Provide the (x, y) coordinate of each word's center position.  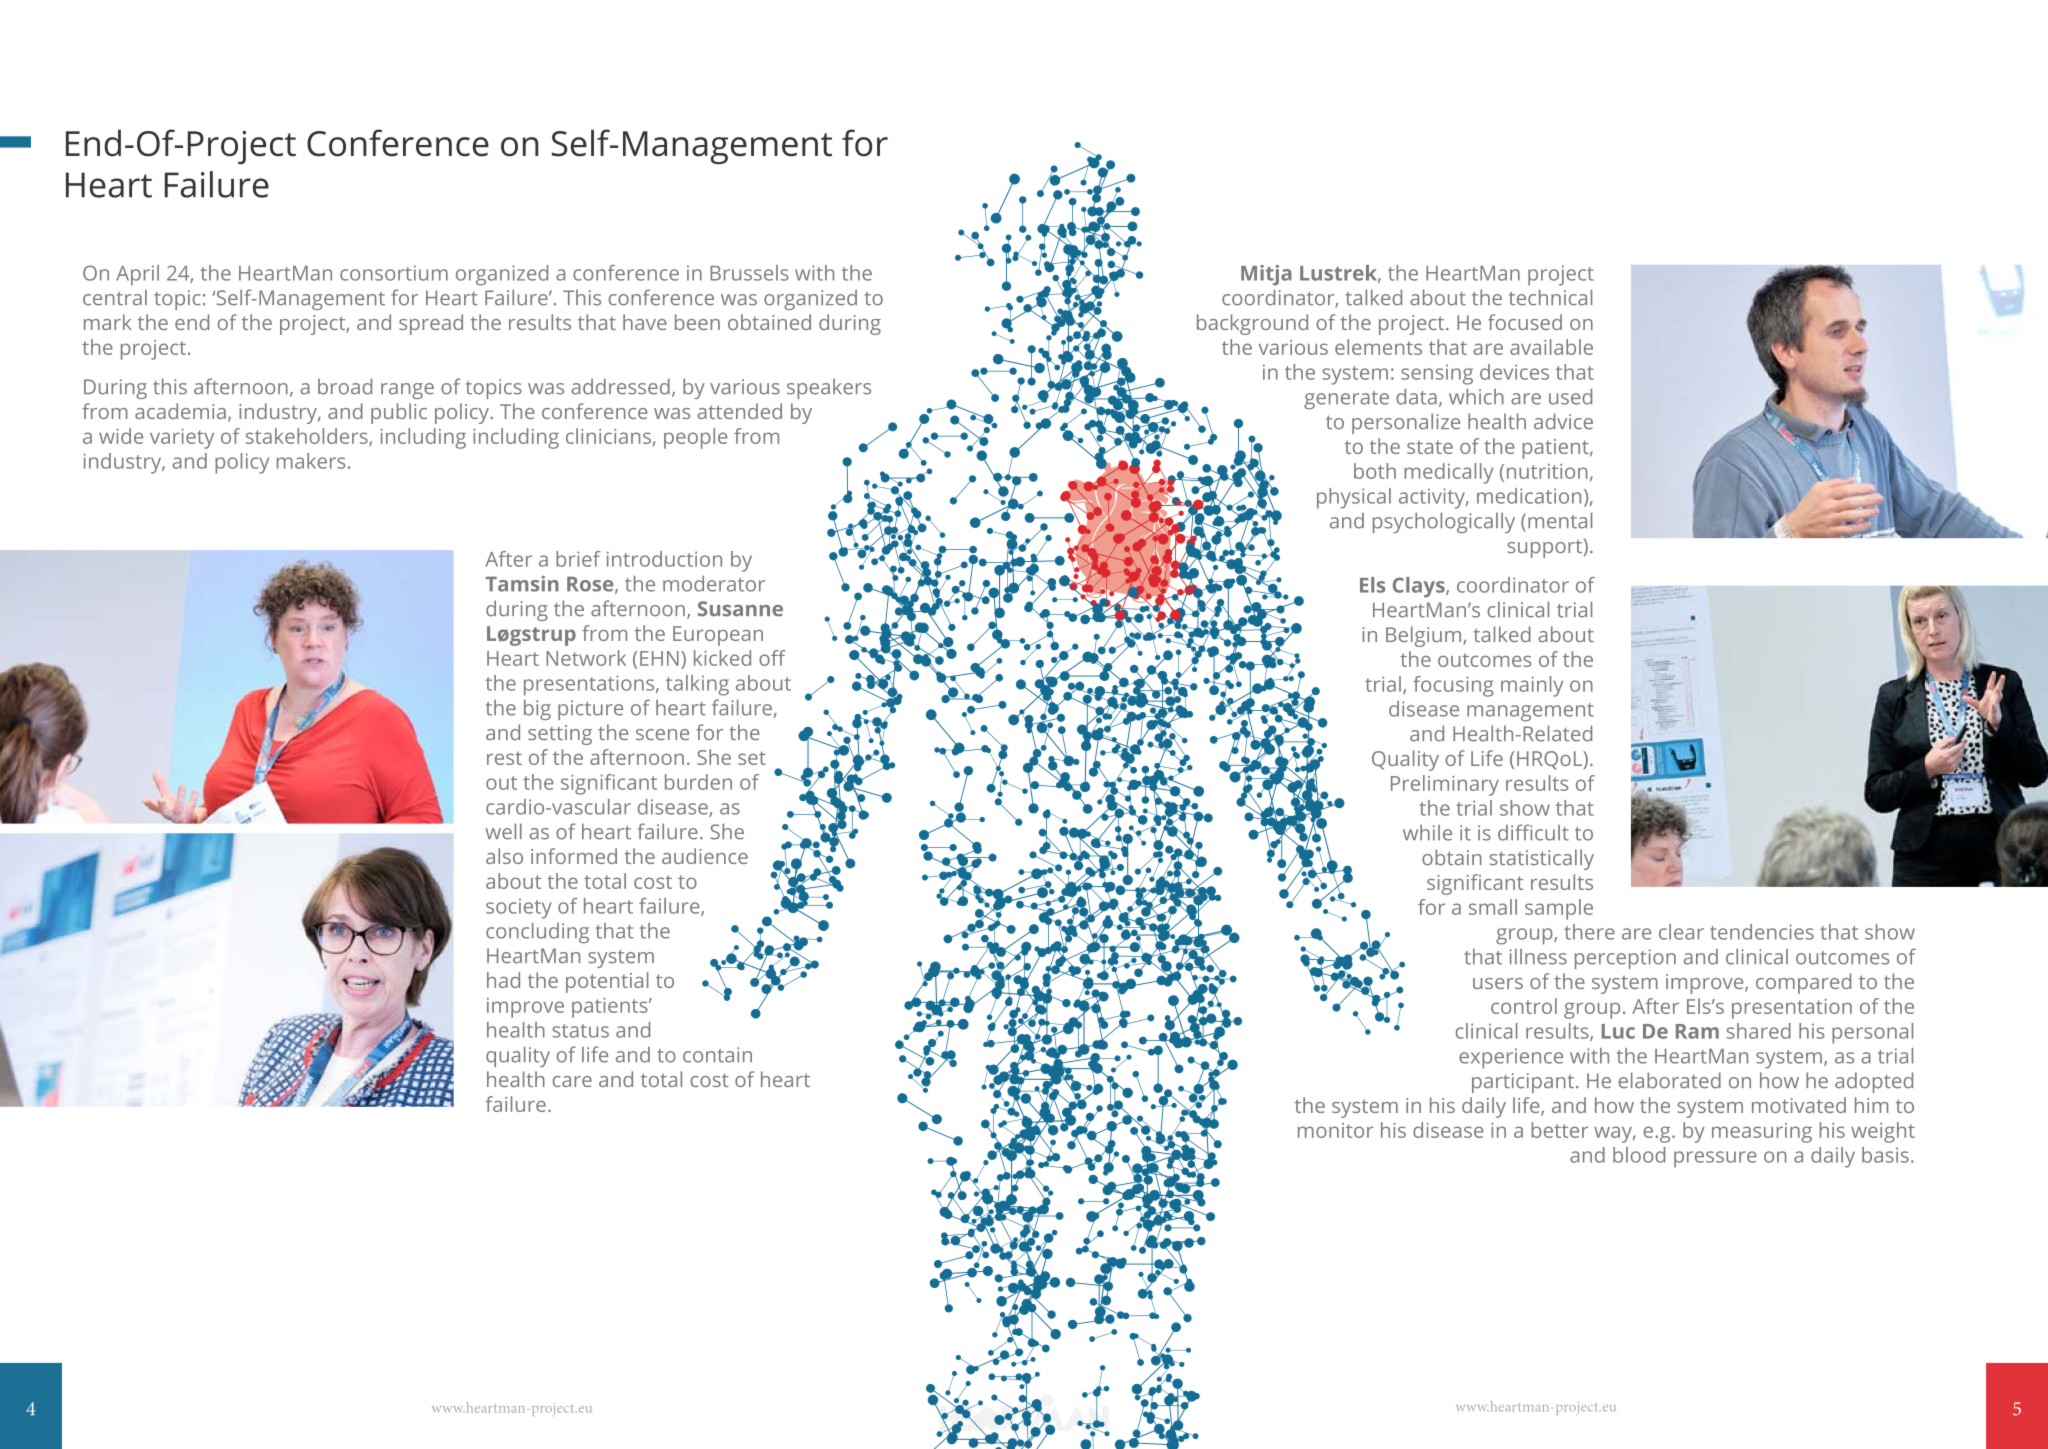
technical (1550, 297)
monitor (1335, 1130)
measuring (1762, 1133)
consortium (394, 273)
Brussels (749, 273)
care (572, 1081)
